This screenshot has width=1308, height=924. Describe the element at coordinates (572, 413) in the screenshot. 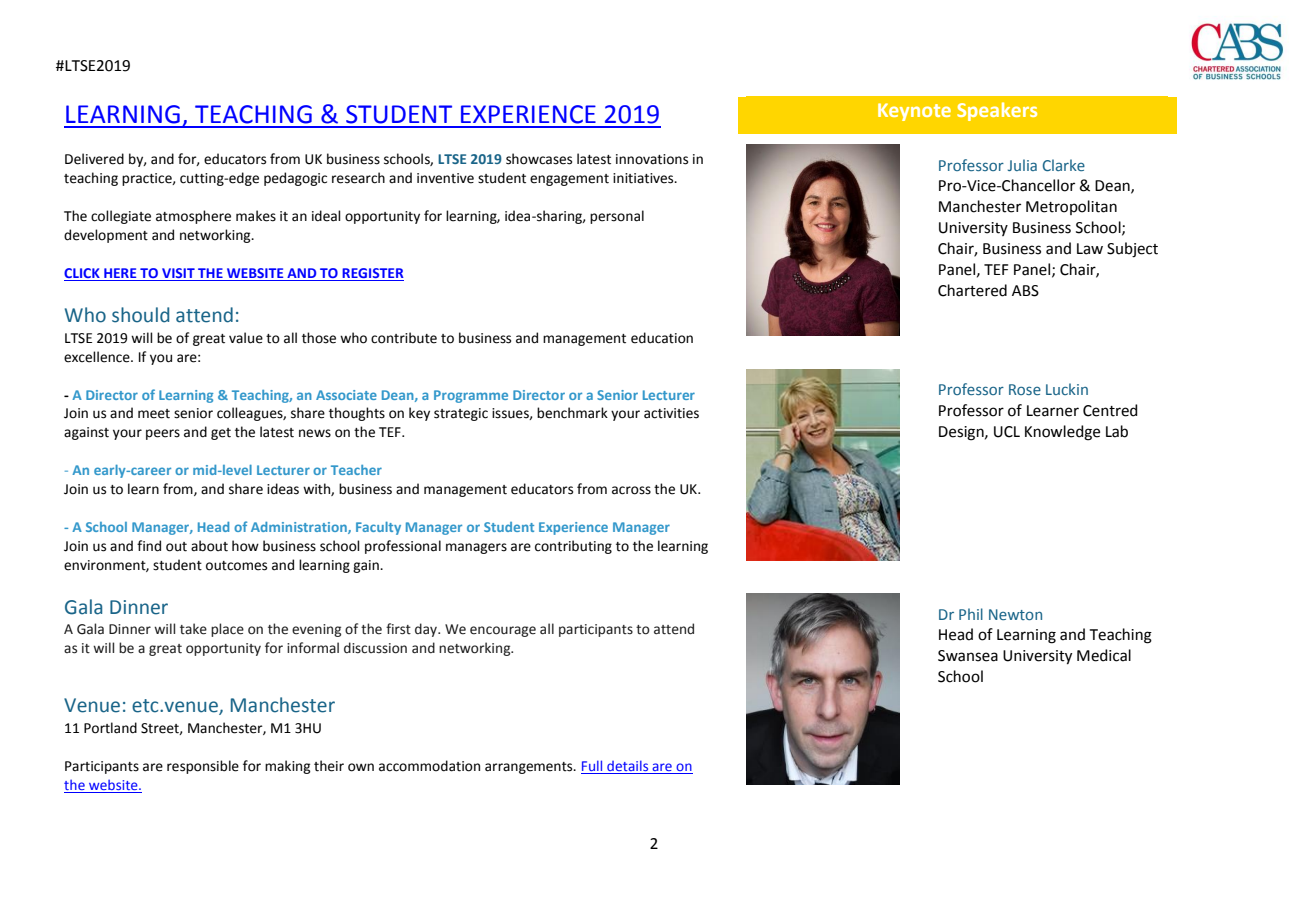

I see `benchmark` at that location.
